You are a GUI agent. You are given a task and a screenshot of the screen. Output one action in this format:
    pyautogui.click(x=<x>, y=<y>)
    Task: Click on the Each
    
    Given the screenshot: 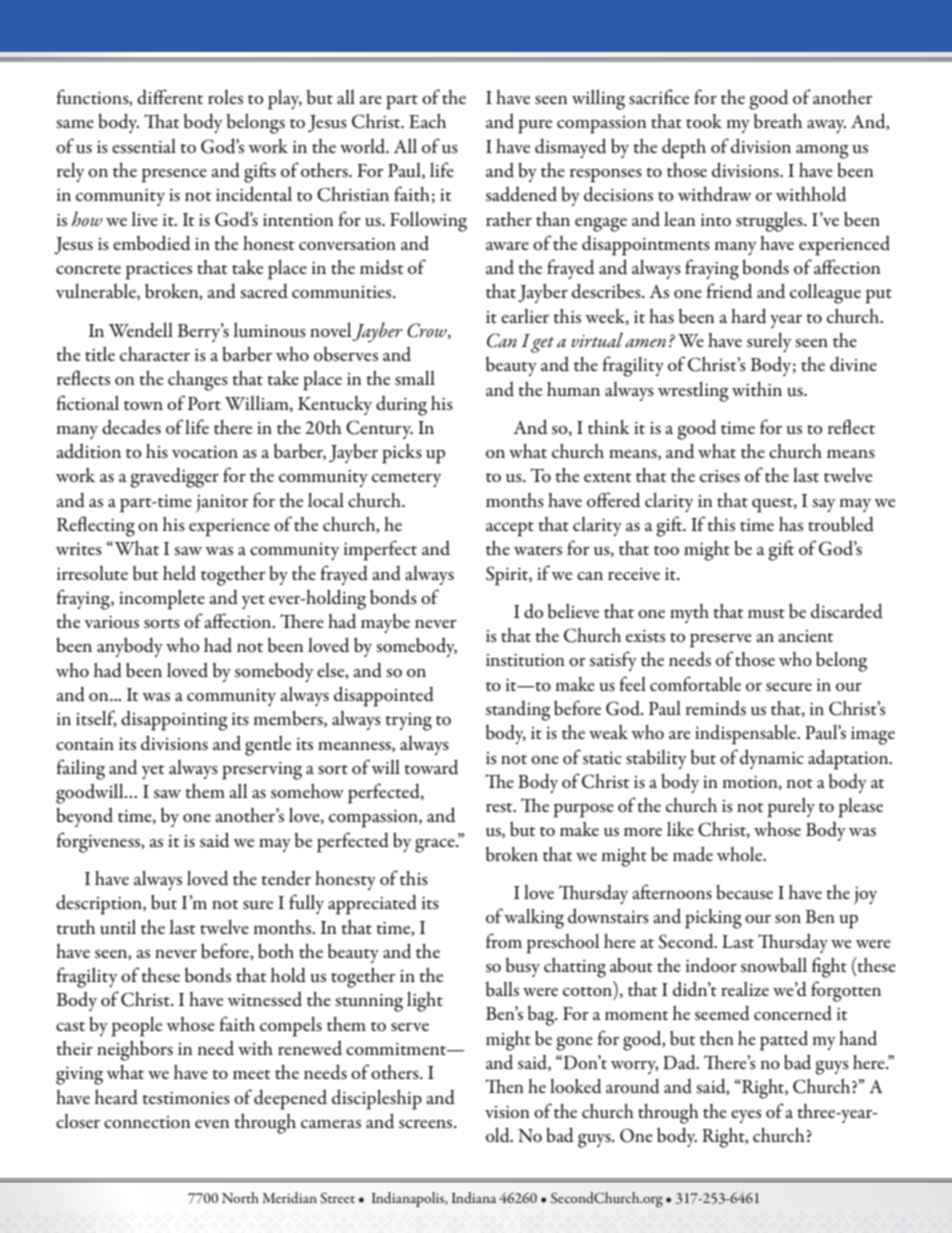 What is the action you would take?
    pyautogui.click(x=427, y=121)
